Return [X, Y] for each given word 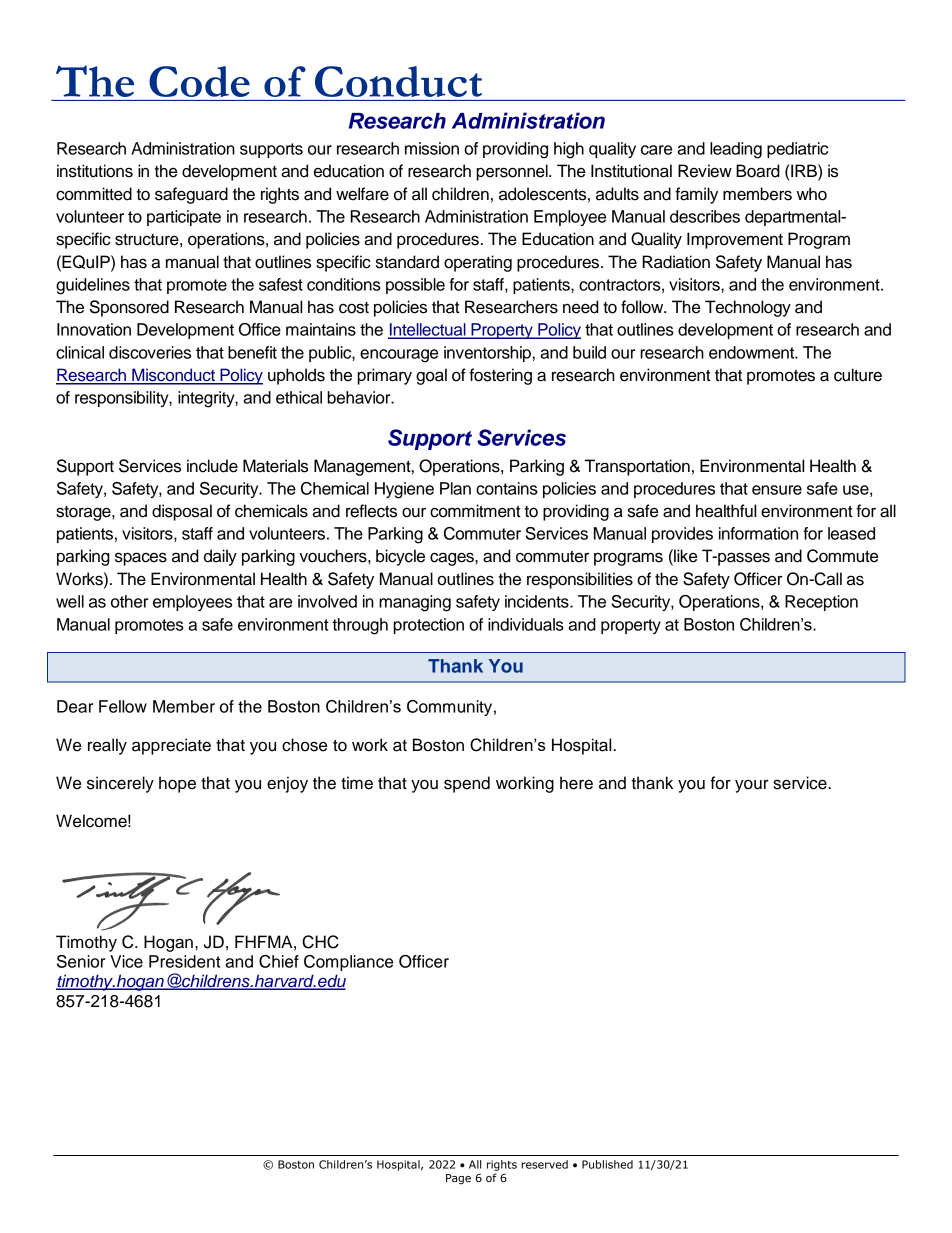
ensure [777, 490]
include [212, 466]
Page [458, 1179]
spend [467, 784]
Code [199, 81]
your [752, 786]
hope [177, 784]
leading [736, 150]
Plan [455, 488]
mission [432, 148]
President [185, 961]
